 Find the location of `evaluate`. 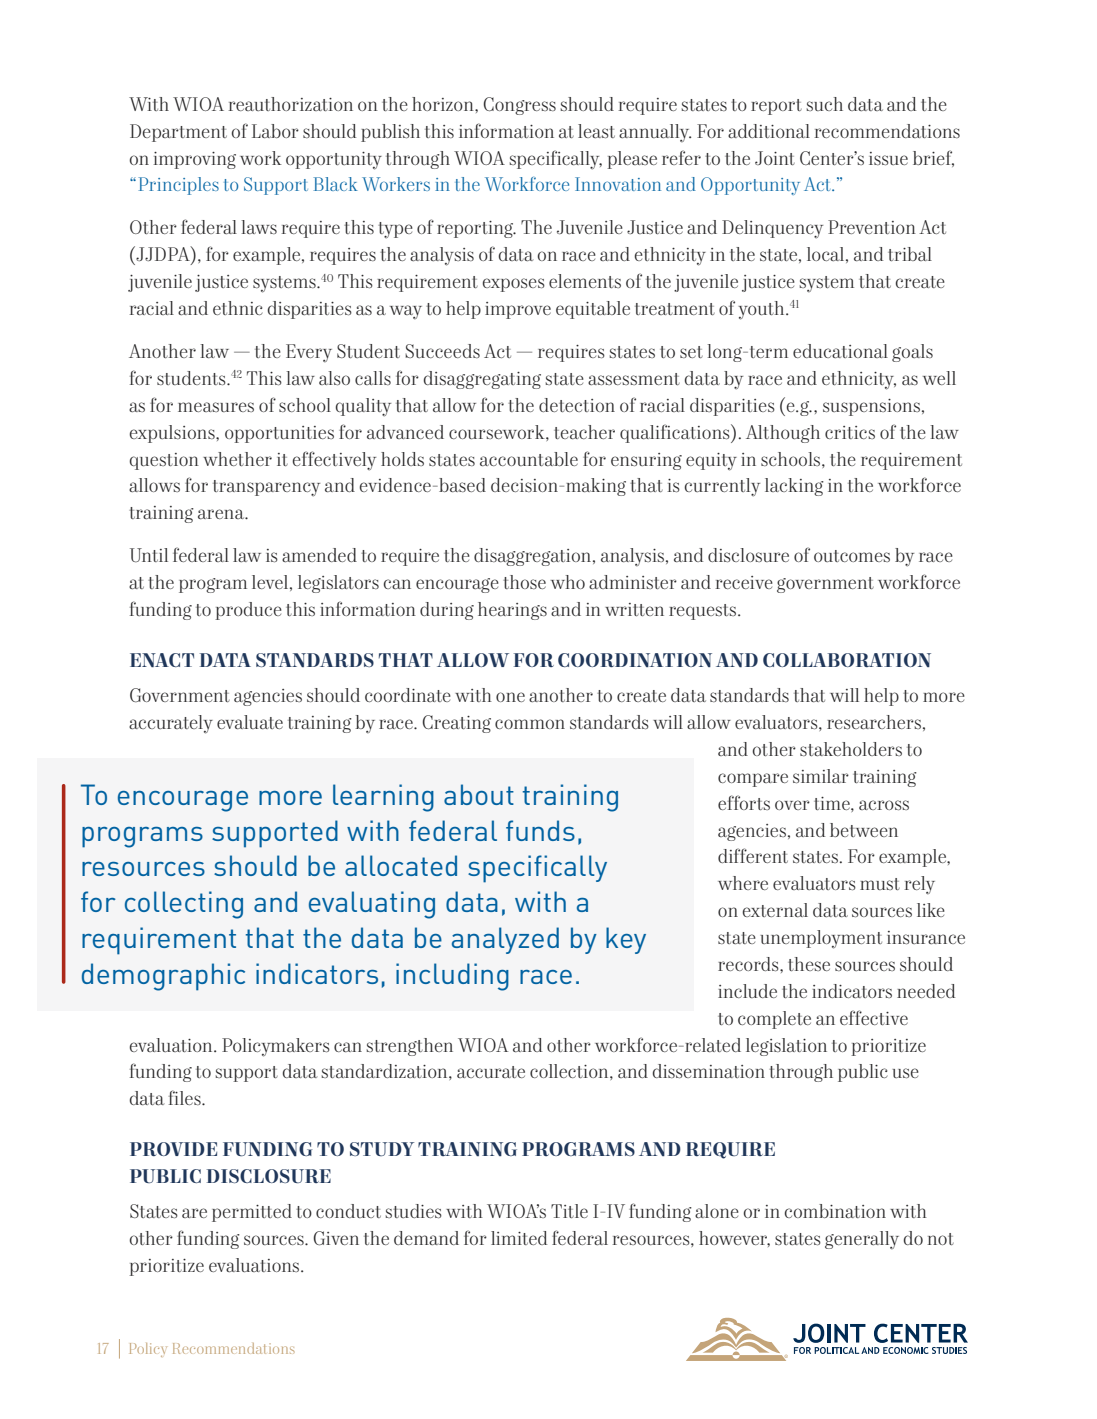

evaluate is located at coordinates (250, 722).
